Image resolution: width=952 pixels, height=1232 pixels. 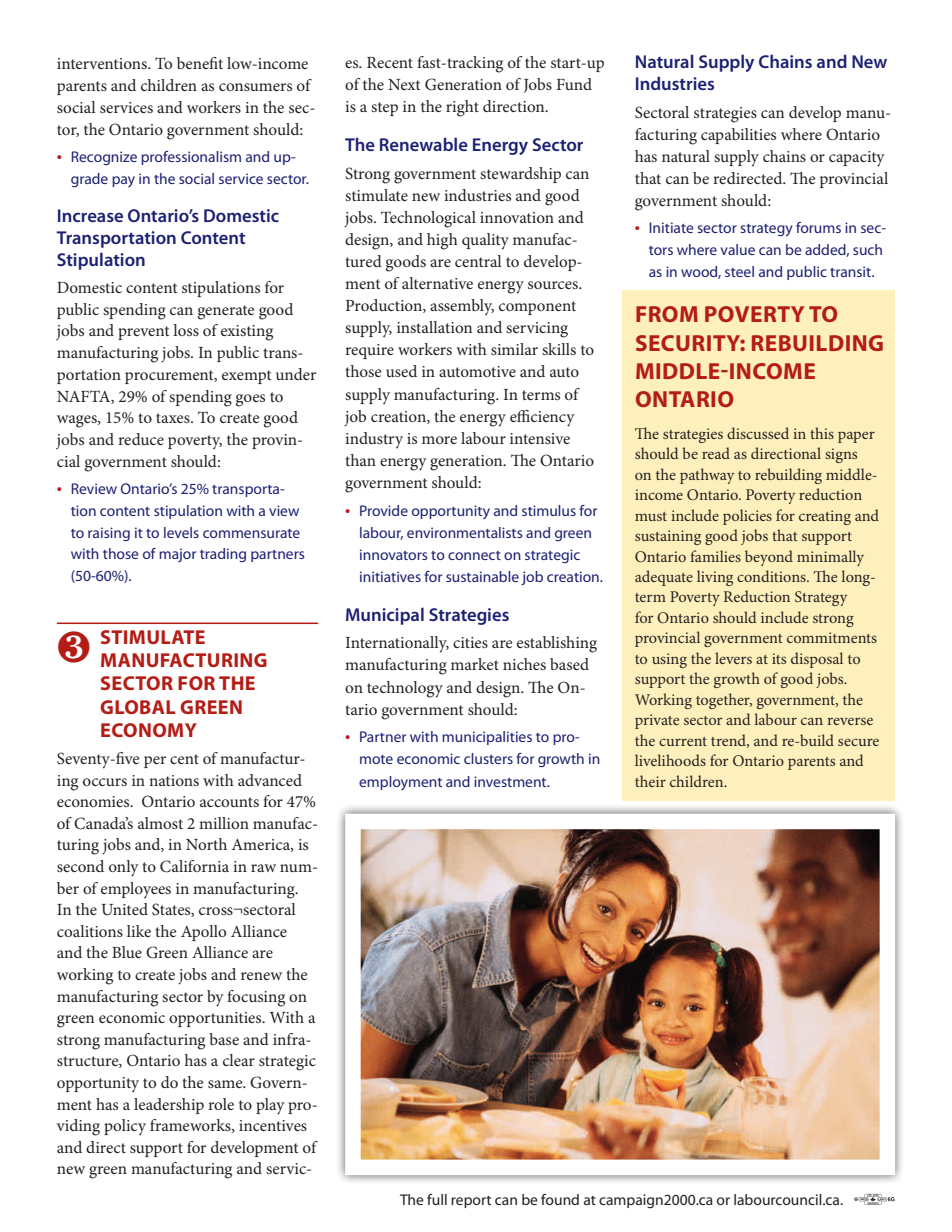 What do you see at coordinates (560, 1199) in the screenshot?
I see `found` at bounding box center [560, 1199].
